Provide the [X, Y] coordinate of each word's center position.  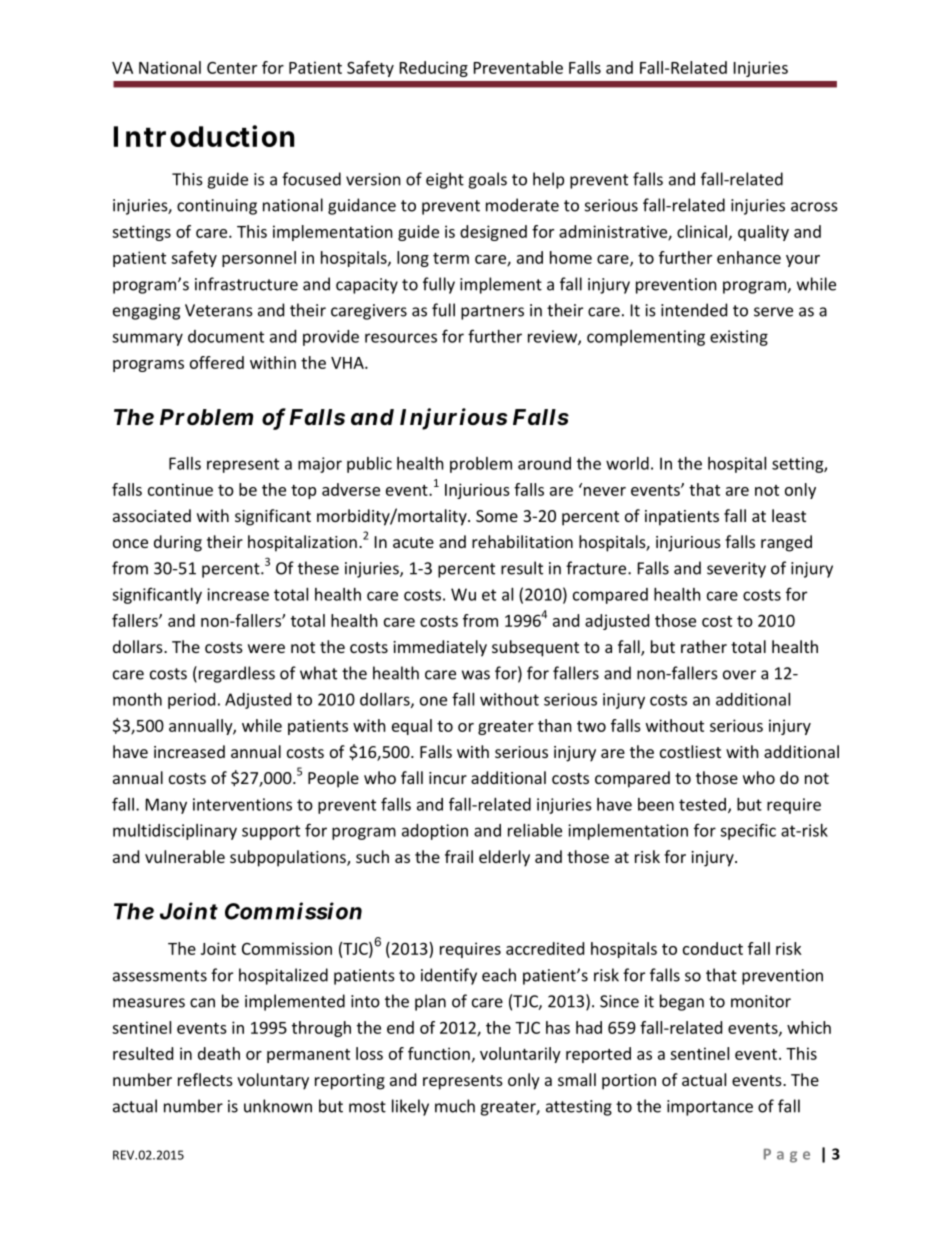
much [455, 1106]
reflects [205, 1079]
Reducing [434, 69]
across [814, 207]
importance [710, 1108]
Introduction [204, 136]
